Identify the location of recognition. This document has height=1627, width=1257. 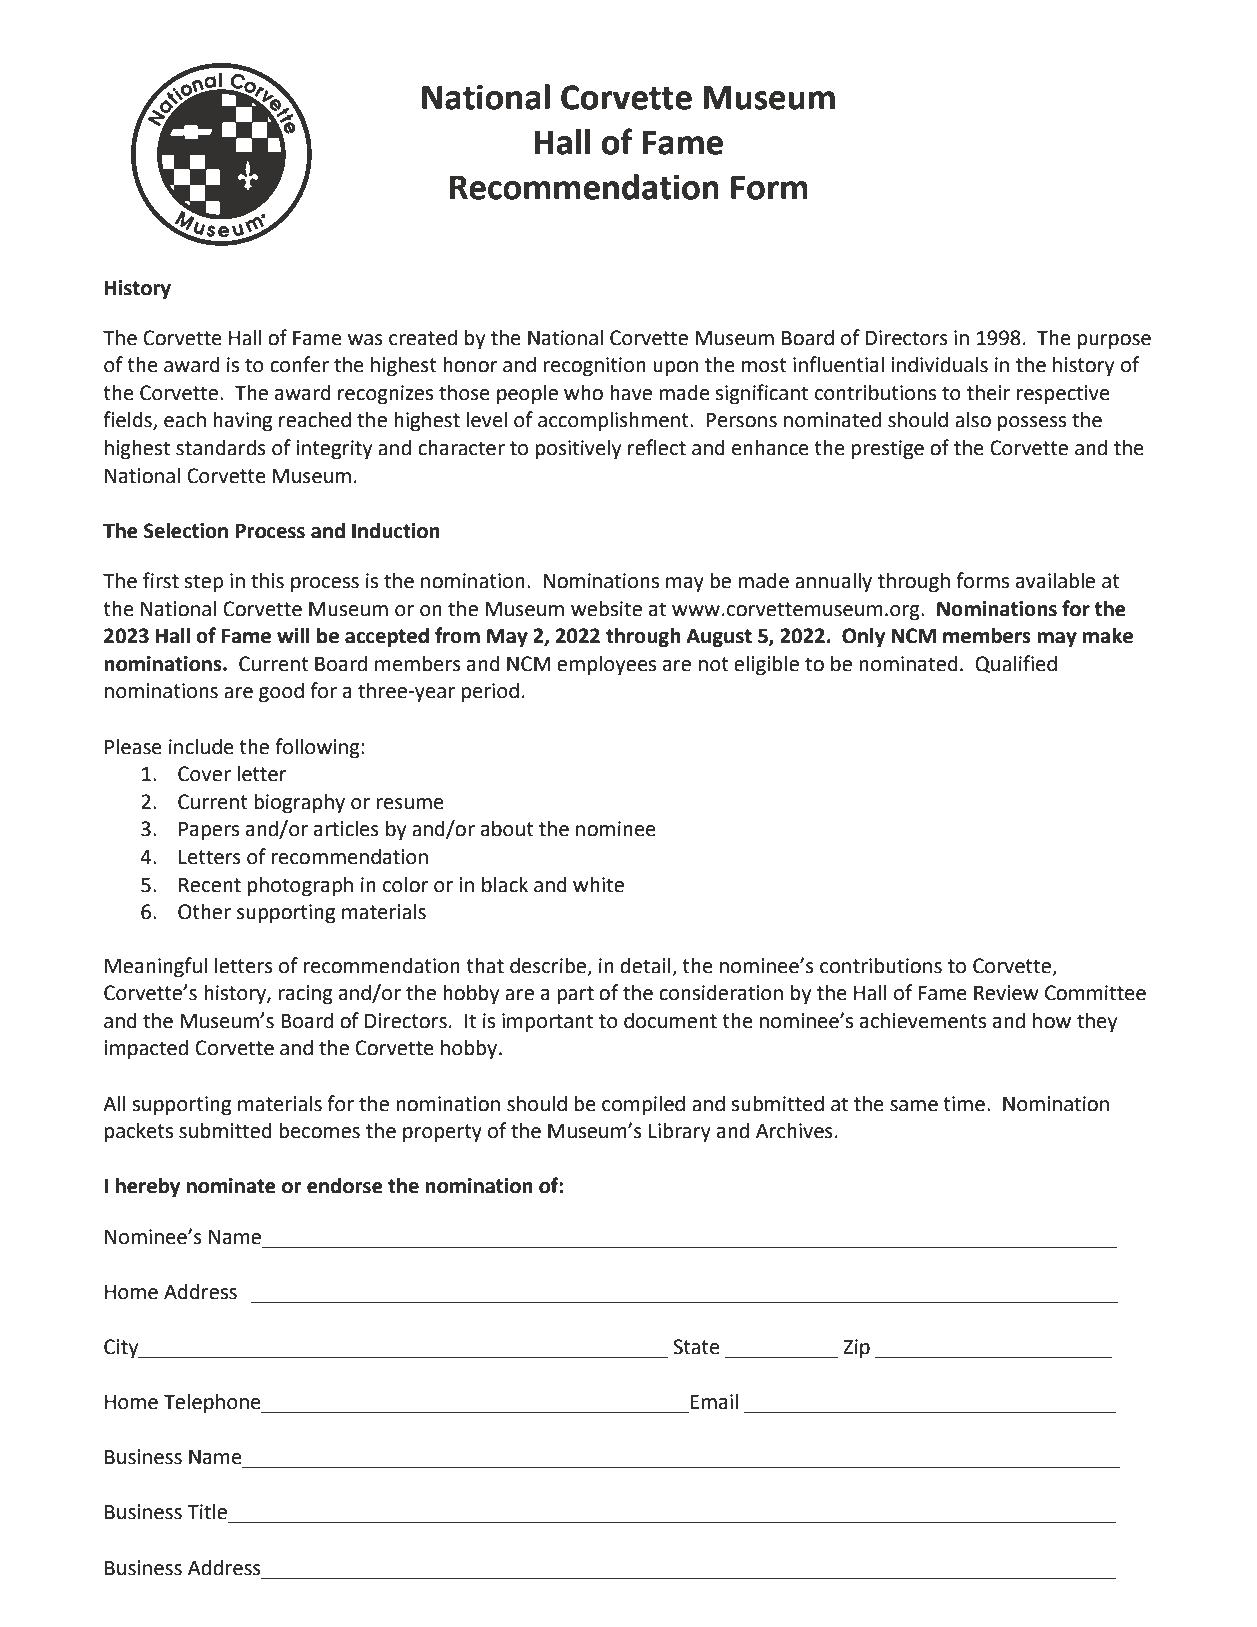
(594, 367).
